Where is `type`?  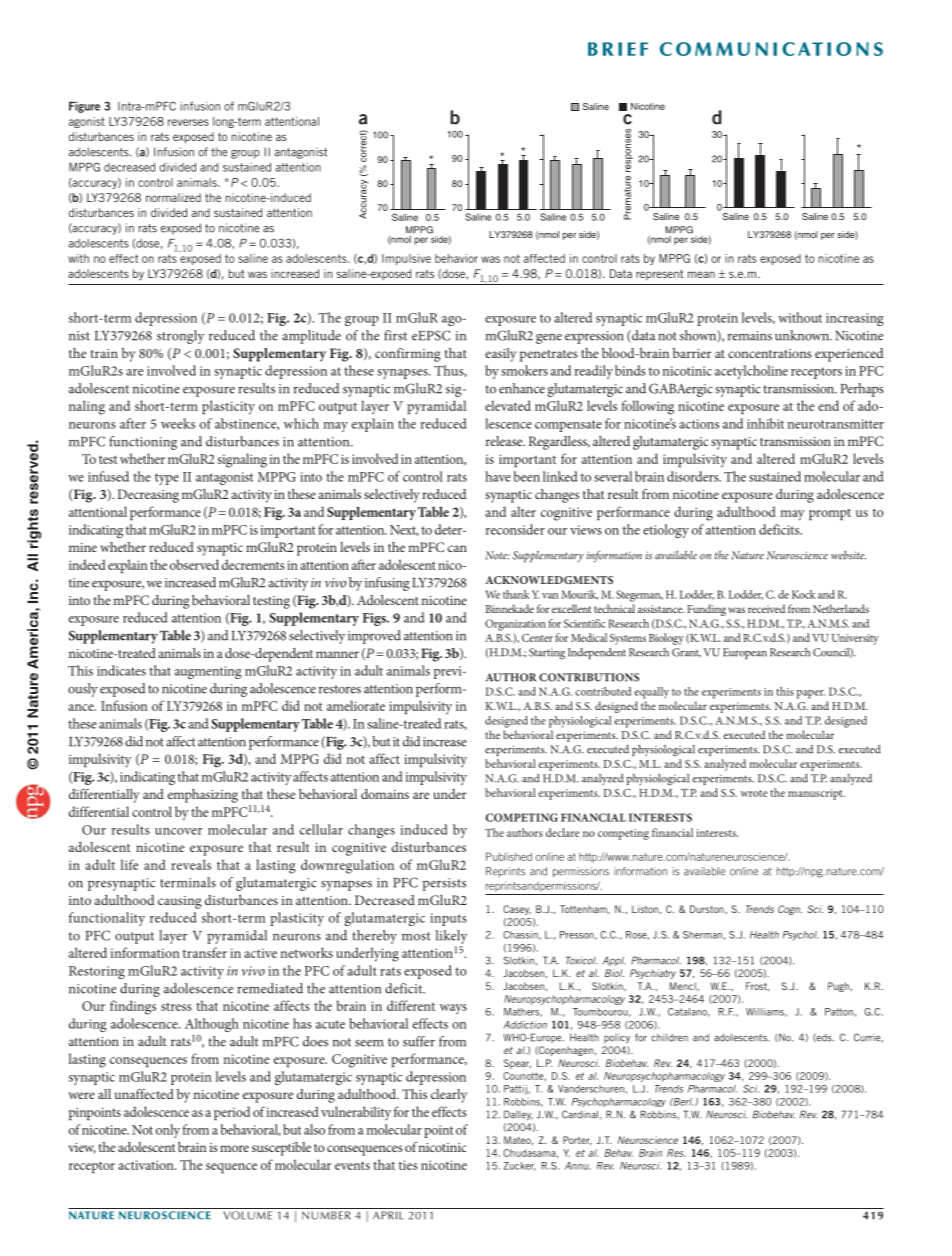
type is located at coordinates (167, 479).
